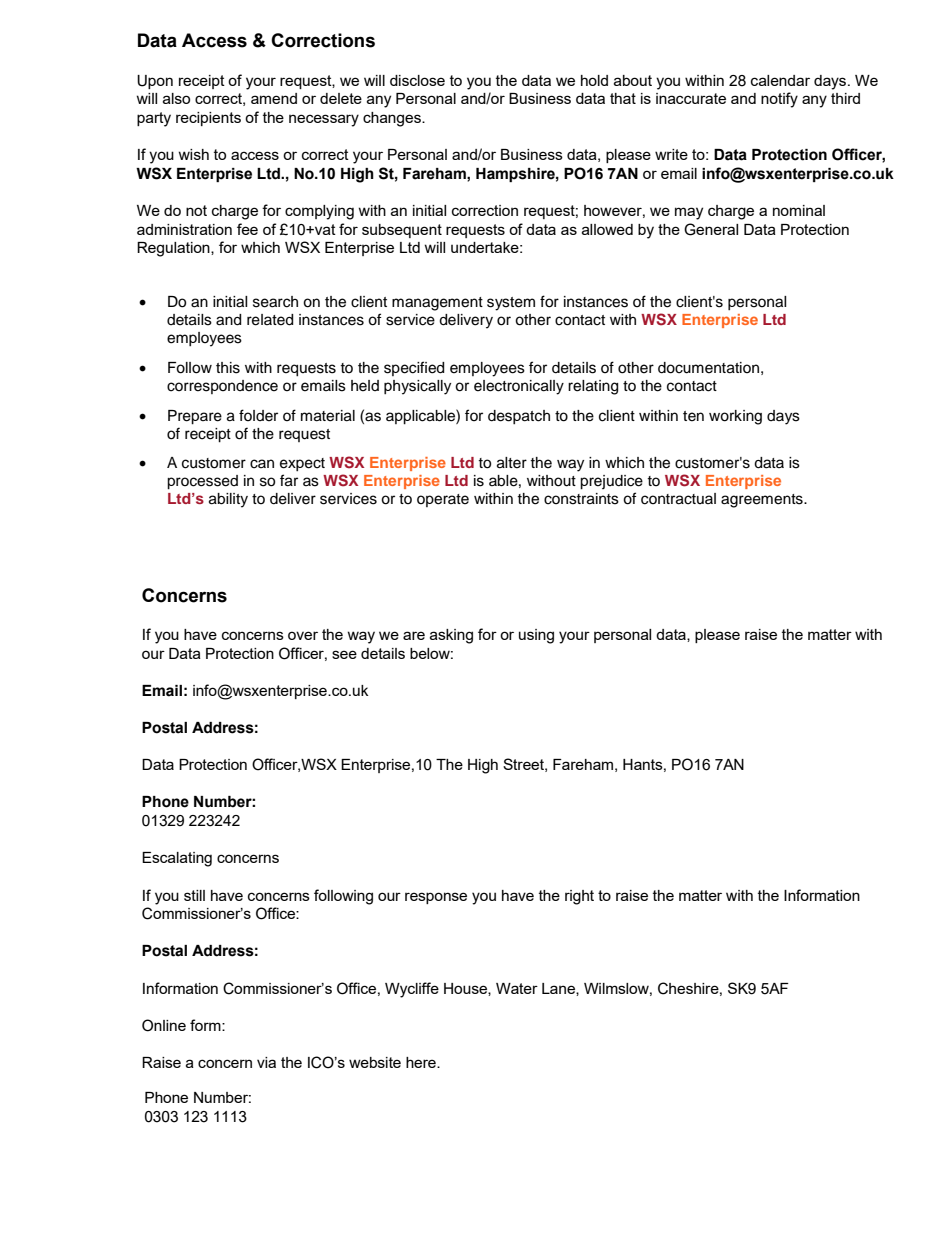  Describe the element at coordinates (579, 897) in the screenshot. I see `right` at that location.
